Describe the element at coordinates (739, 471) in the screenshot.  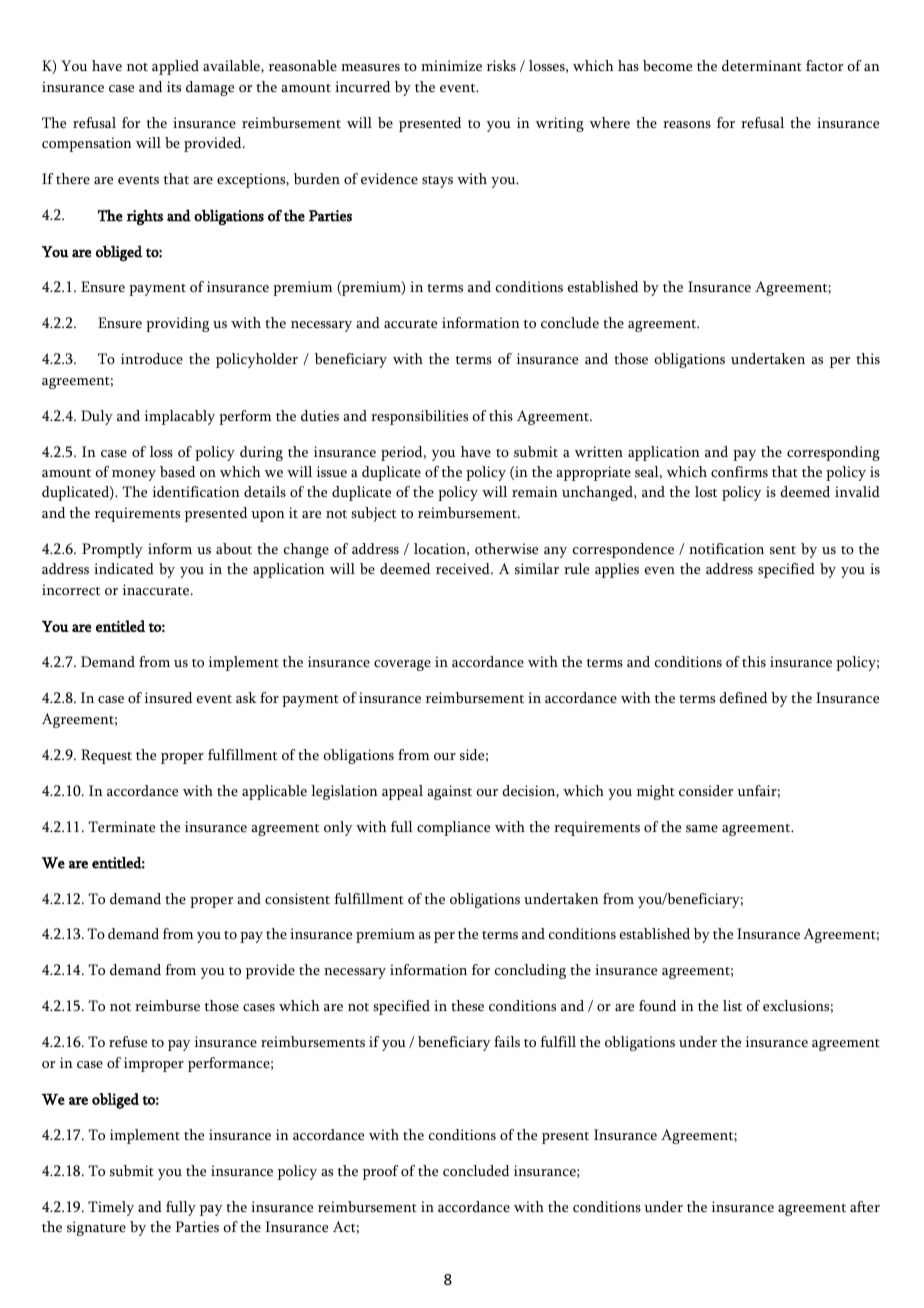
I see `confirms` at that location.
